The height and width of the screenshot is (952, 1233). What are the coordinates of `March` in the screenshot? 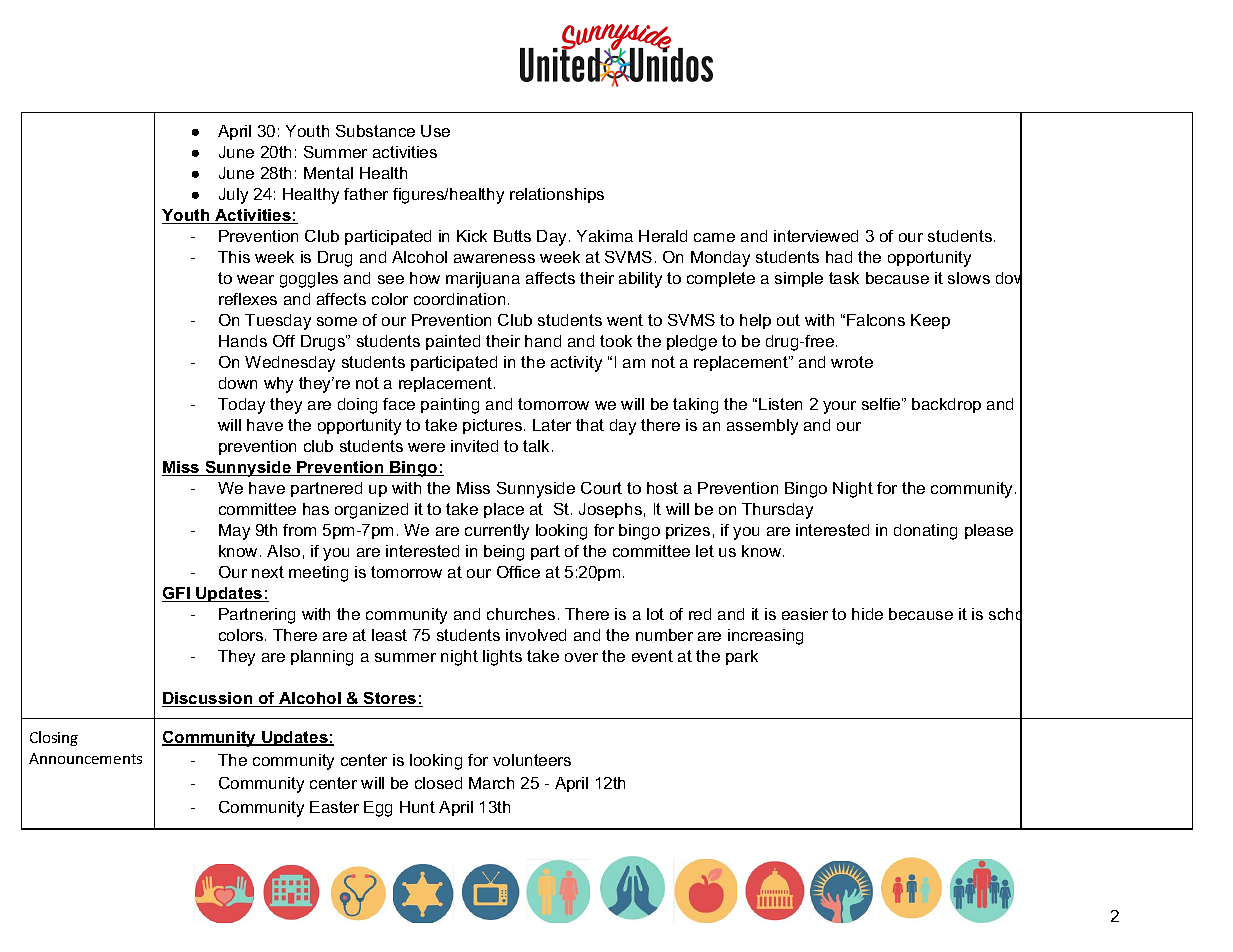 It's located at (491, 783).
